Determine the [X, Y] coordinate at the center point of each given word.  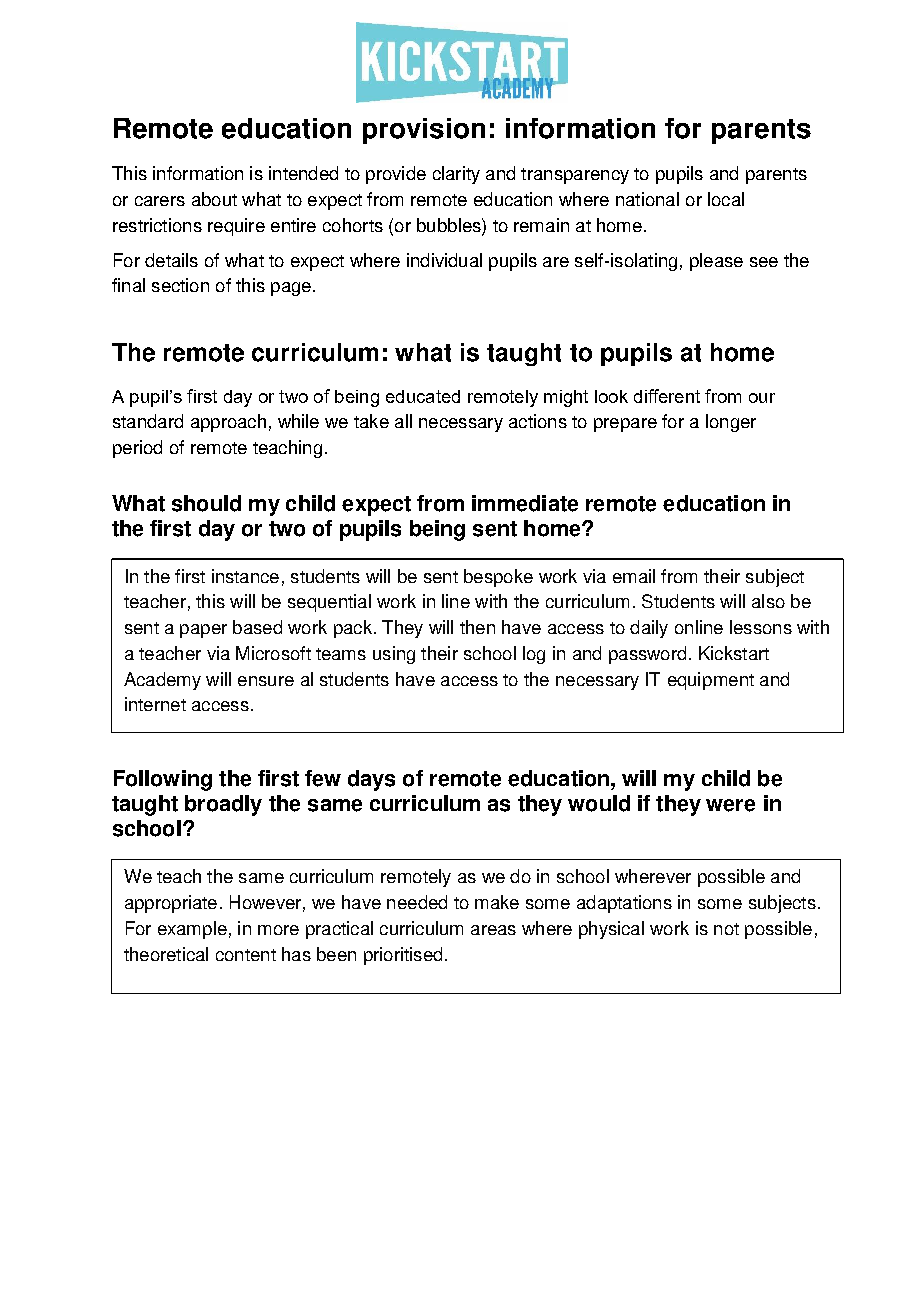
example [192, 930]
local [726, 199]
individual [444, 260]
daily [649, 629]
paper [203, 631]
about [214, 199]
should [206, 503]
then [477, 627]
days [371, 780]
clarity [456, 175]
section [180, 285]
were [730, 805]
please [716, 262]
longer [731, 423]
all [403, 421]
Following [163, 780]
